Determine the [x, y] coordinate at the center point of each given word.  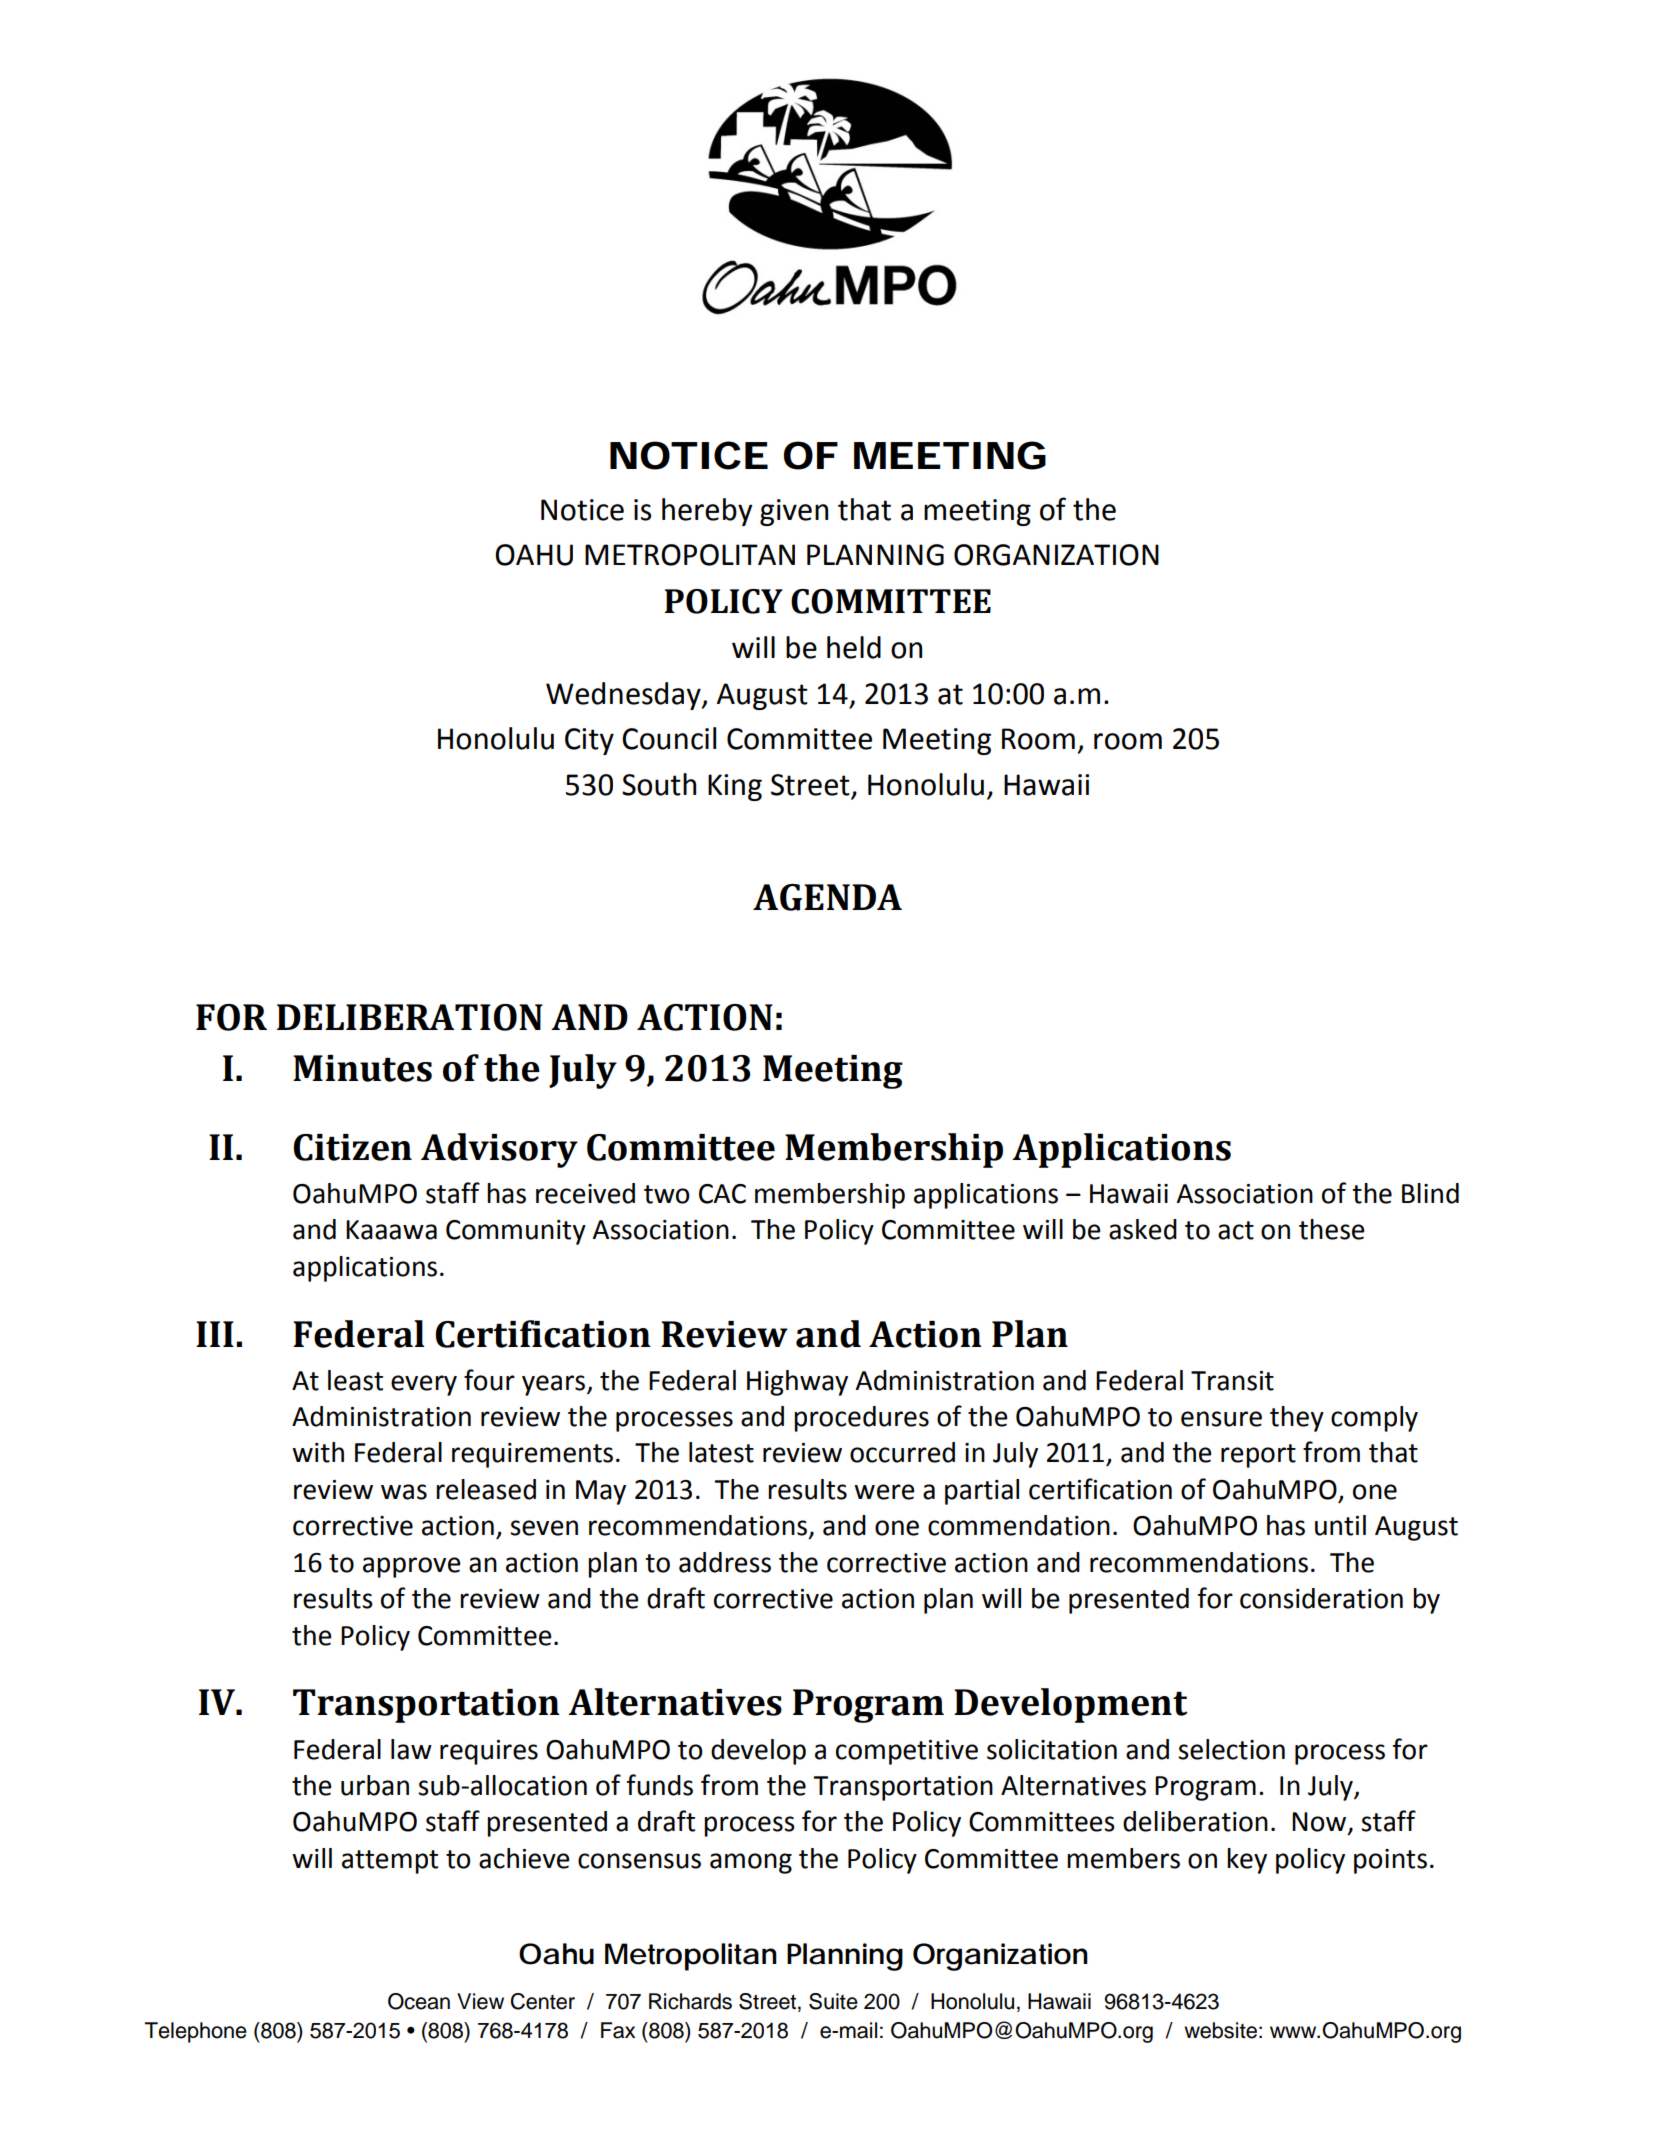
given [794, 512]
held [854, 647]
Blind [1430, 1193]
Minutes [362, 1068]
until [1340, 1525]
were [884, 1492]
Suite [833, 2001]
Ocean [419, 2001]
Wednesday [624, 696]
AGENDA [827, 897]
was [404, 1492]
